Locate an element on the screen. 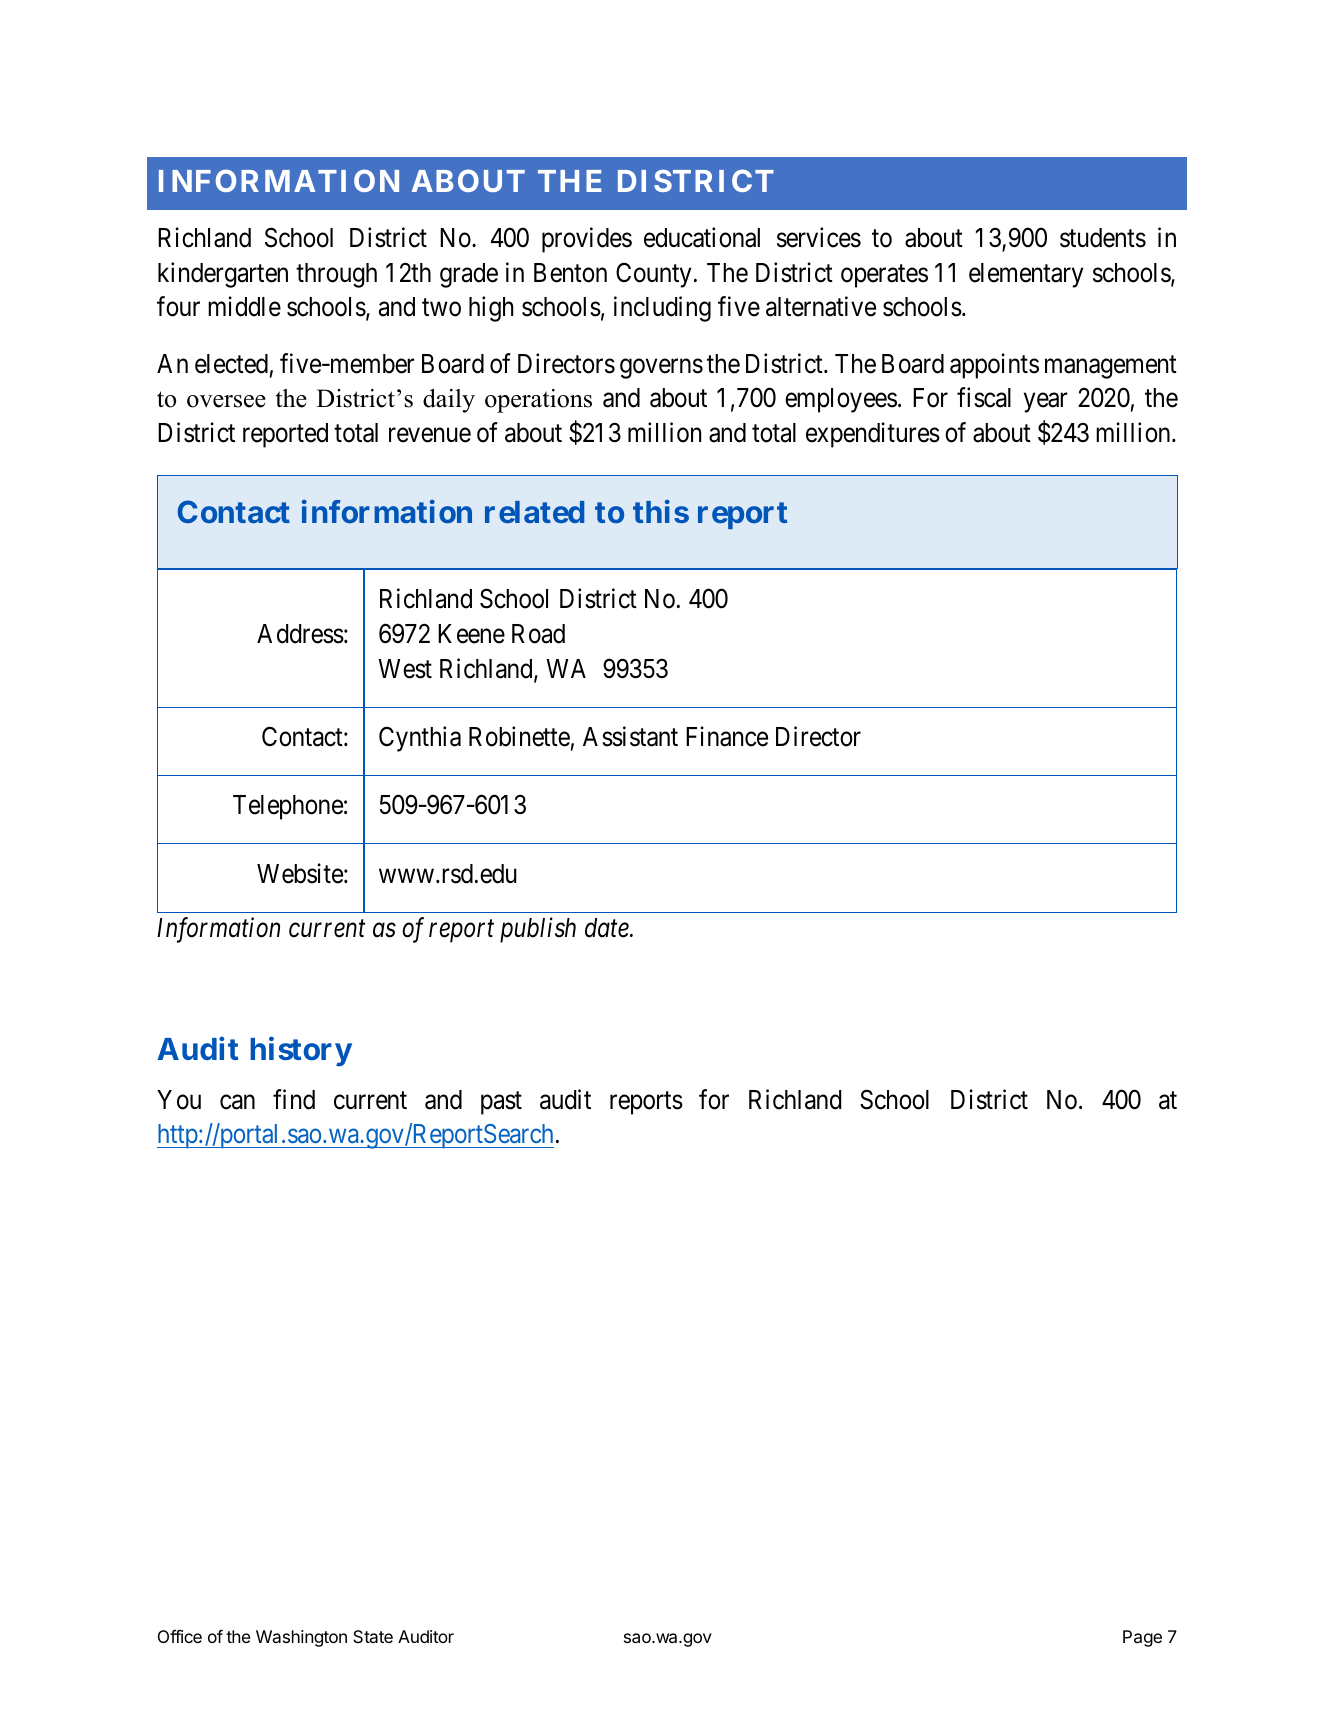 This screenshot has height=1726, width=1334. through is located at coordinates (336, 275).
